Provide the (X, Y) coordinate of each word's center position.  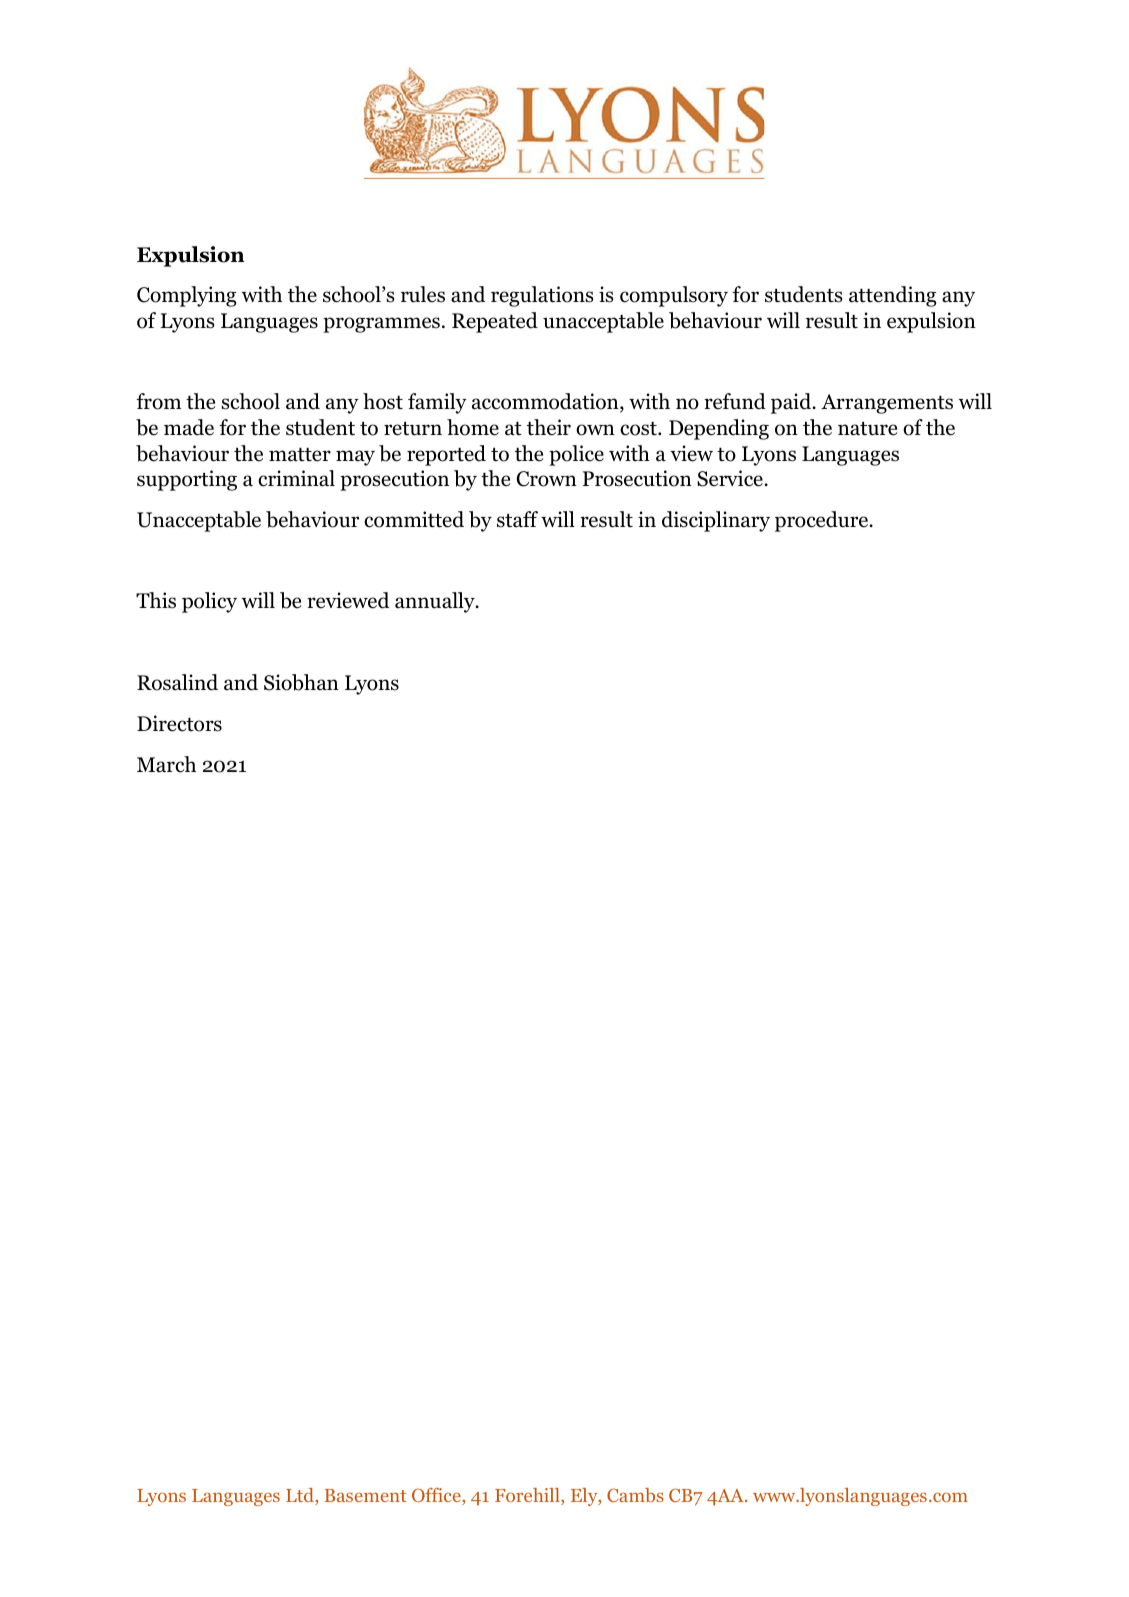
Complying (187, 296)
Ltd (301, 1496)
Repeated (495, 322)
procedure (823, 521)
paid (792, 403)
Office (437, 1496)
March (166, 764)
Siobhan (301, 682)
